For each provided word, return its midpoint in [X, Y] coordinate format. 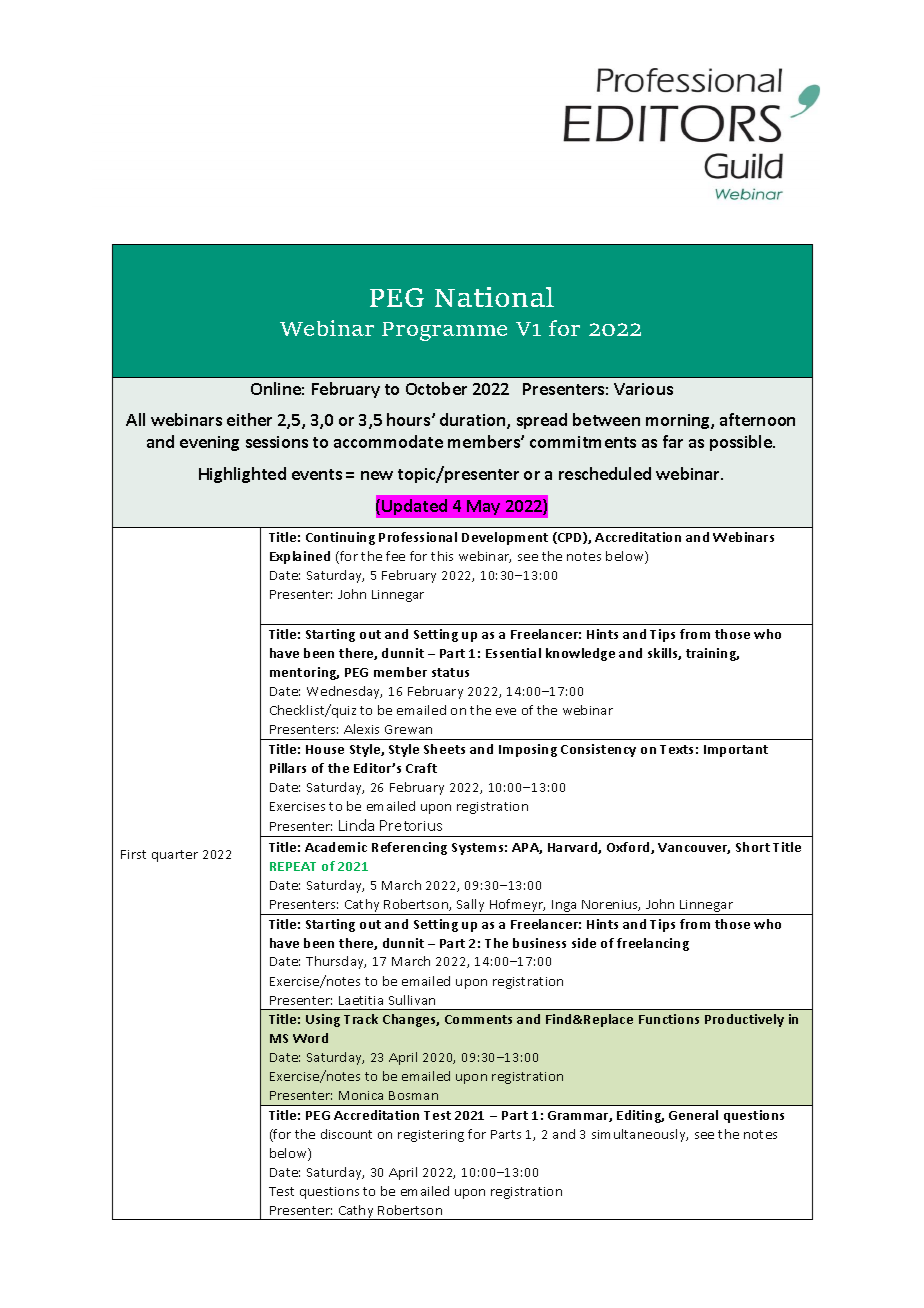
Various [643, 389]
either [249, 419]
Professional [418, 537]
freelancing [653, 944]
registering [431, 1136]
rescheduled [605, 473]
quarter [175, 856]
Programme [444, 331]
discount [346, 1134]
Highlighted [242, 475]
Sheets [444, 749]
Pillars [288, 768]
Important [736, 751]
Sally [470, 905]
